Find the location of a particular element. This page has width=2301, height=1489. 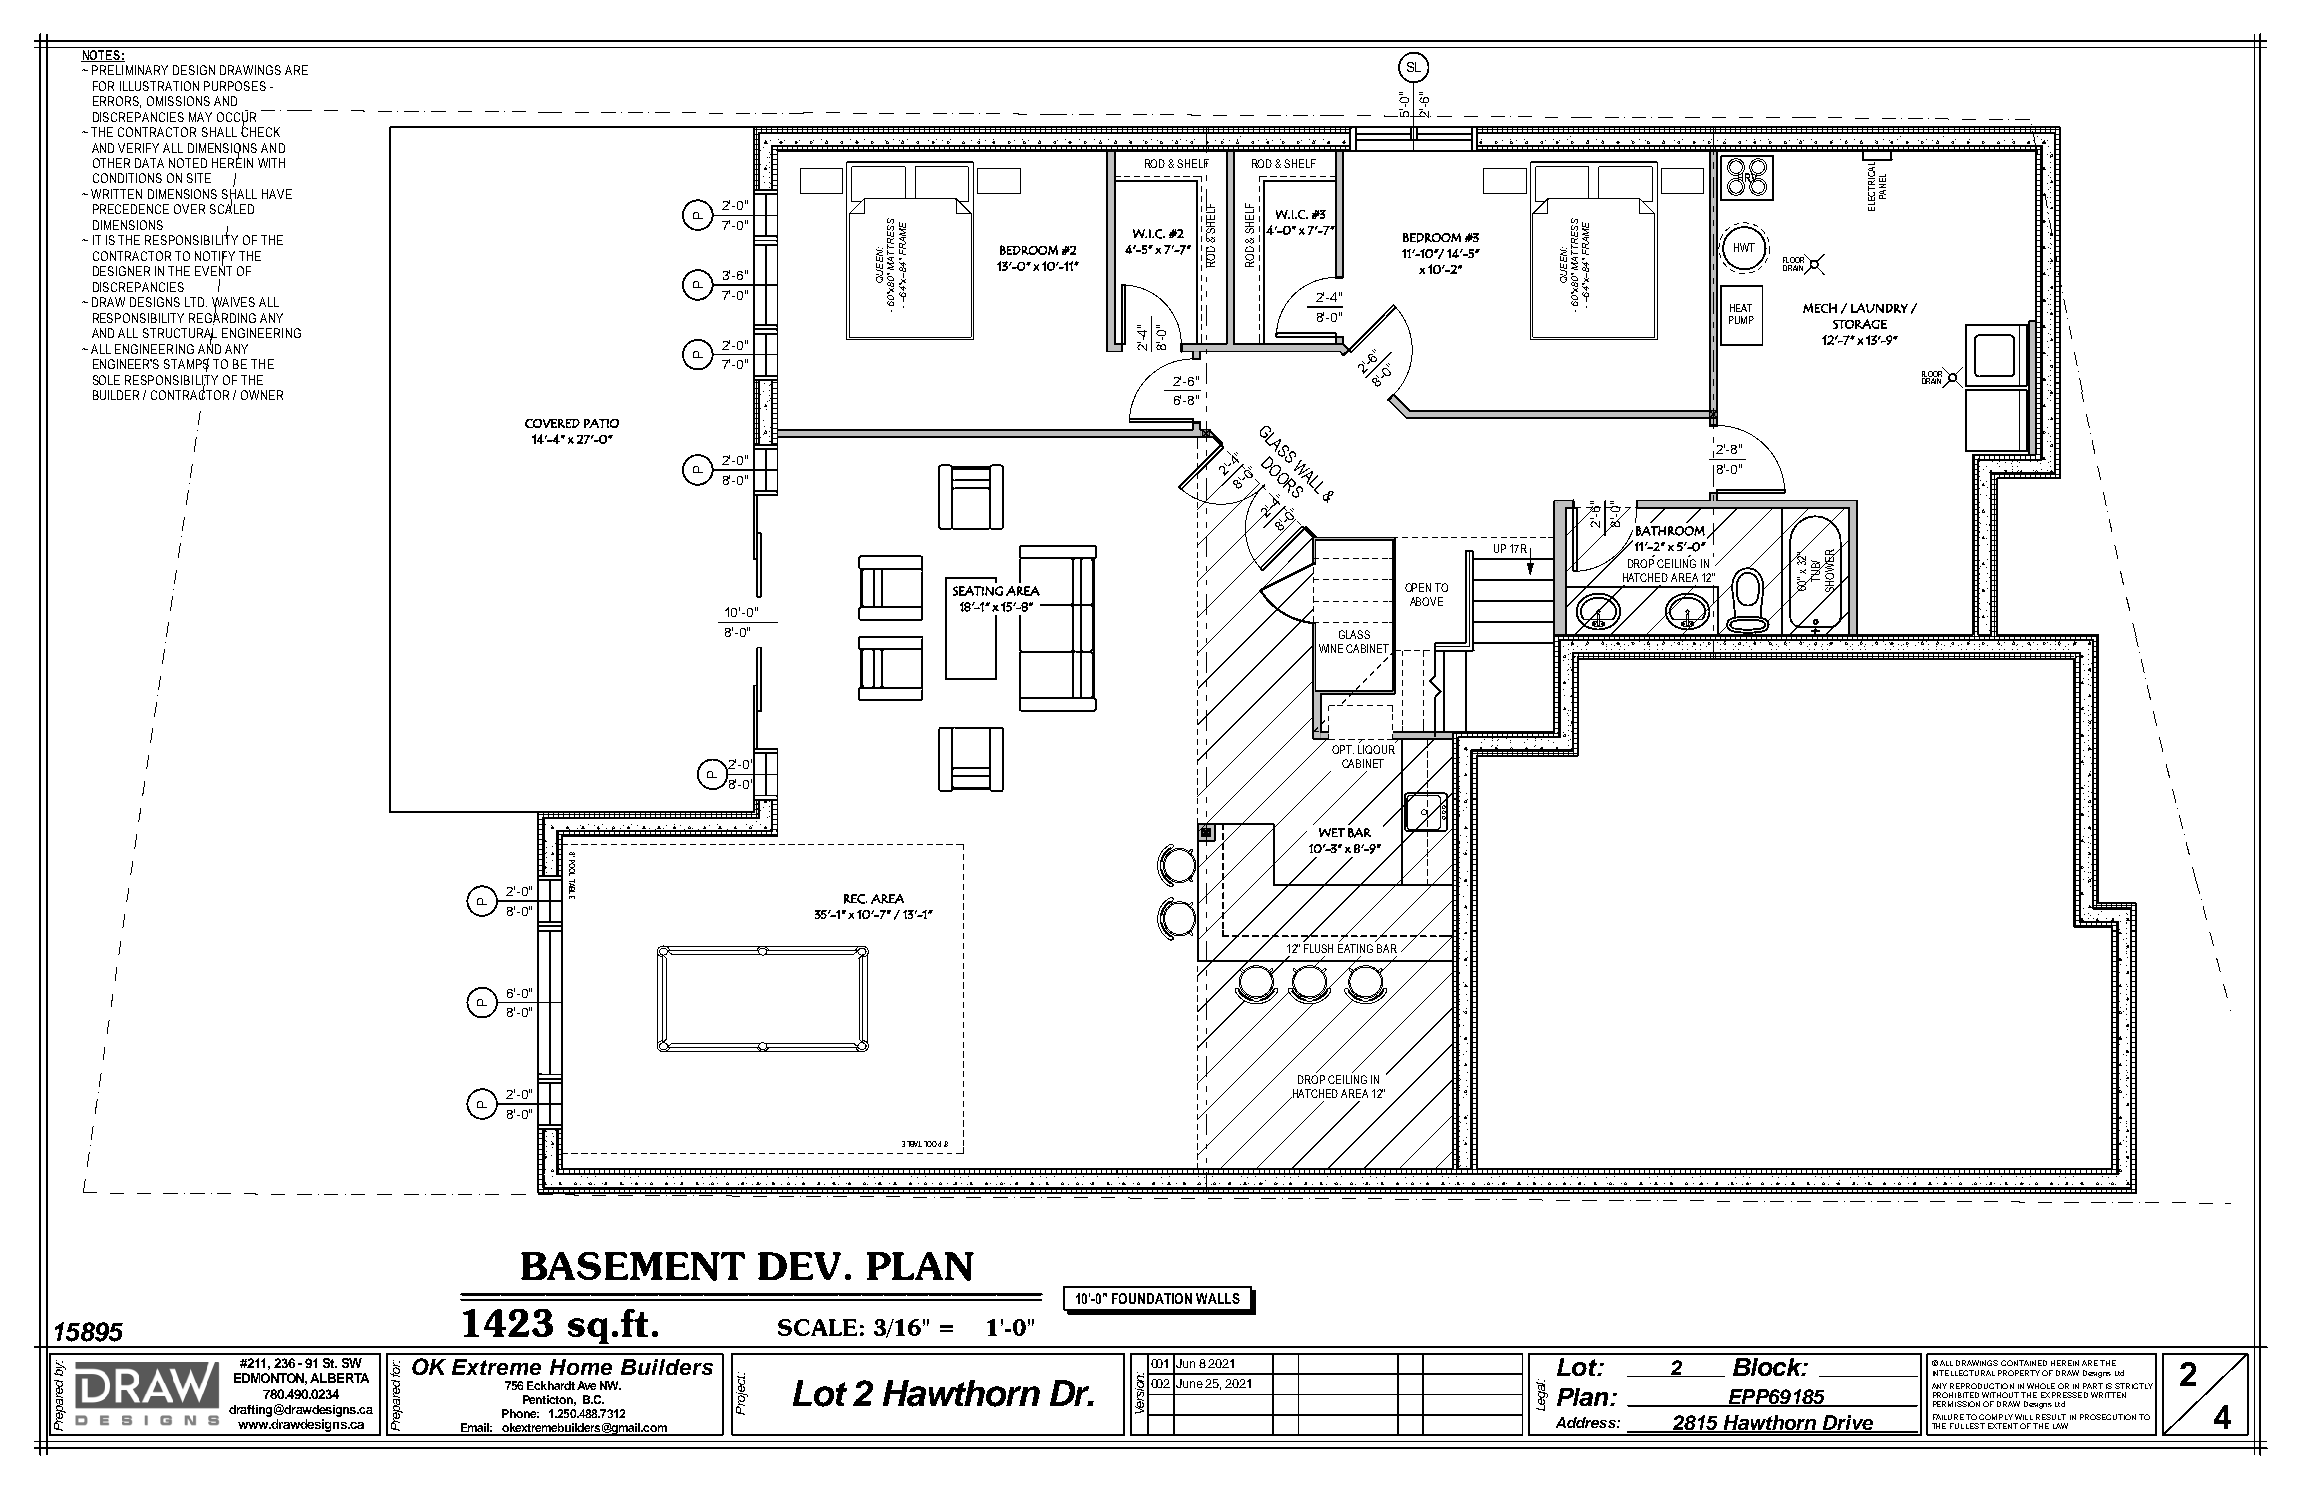

FLUSH is located at coordinates (1318, 948).
